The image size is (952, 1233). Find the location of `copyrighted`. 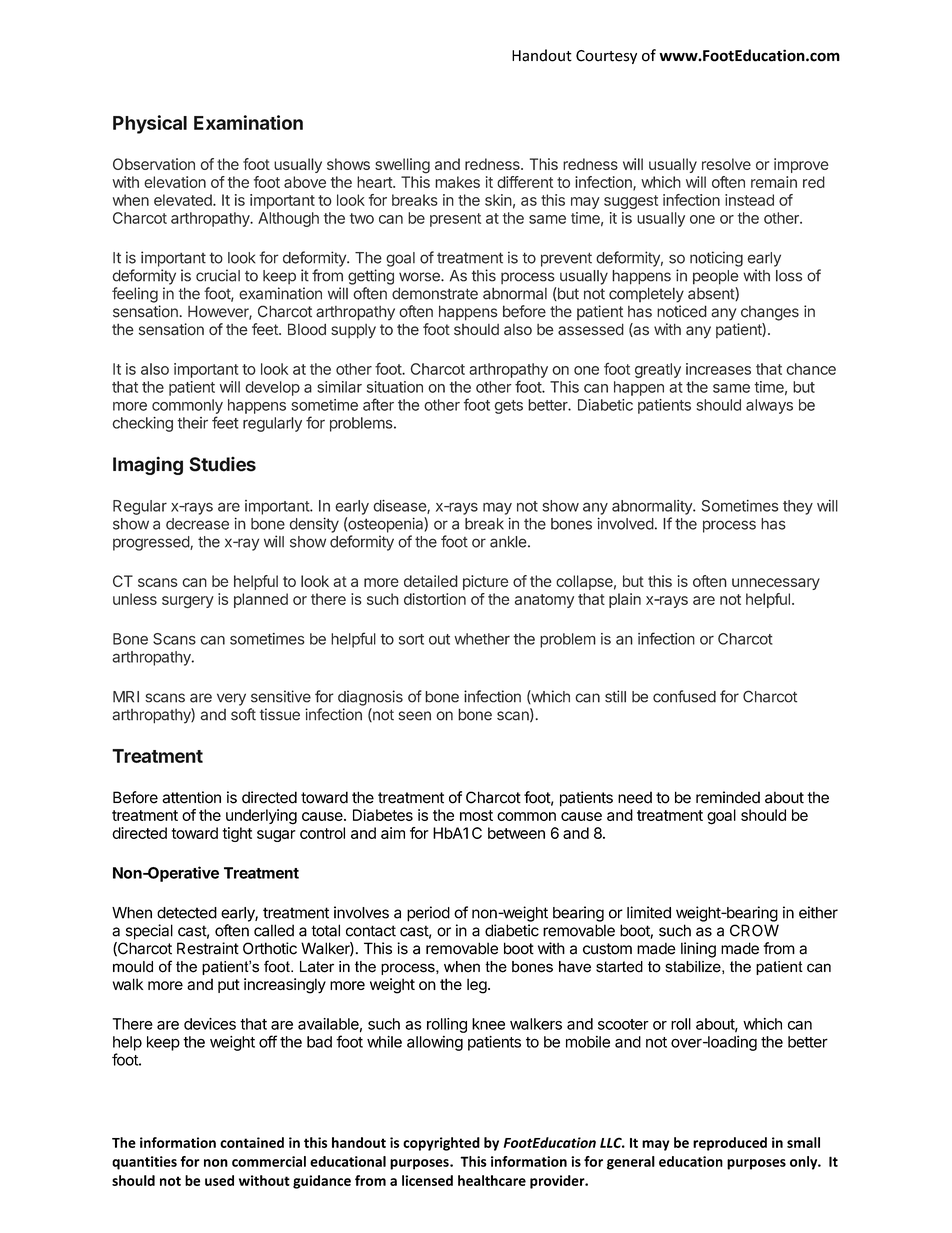

copyrighted is located at coordinates (441, 1144).
